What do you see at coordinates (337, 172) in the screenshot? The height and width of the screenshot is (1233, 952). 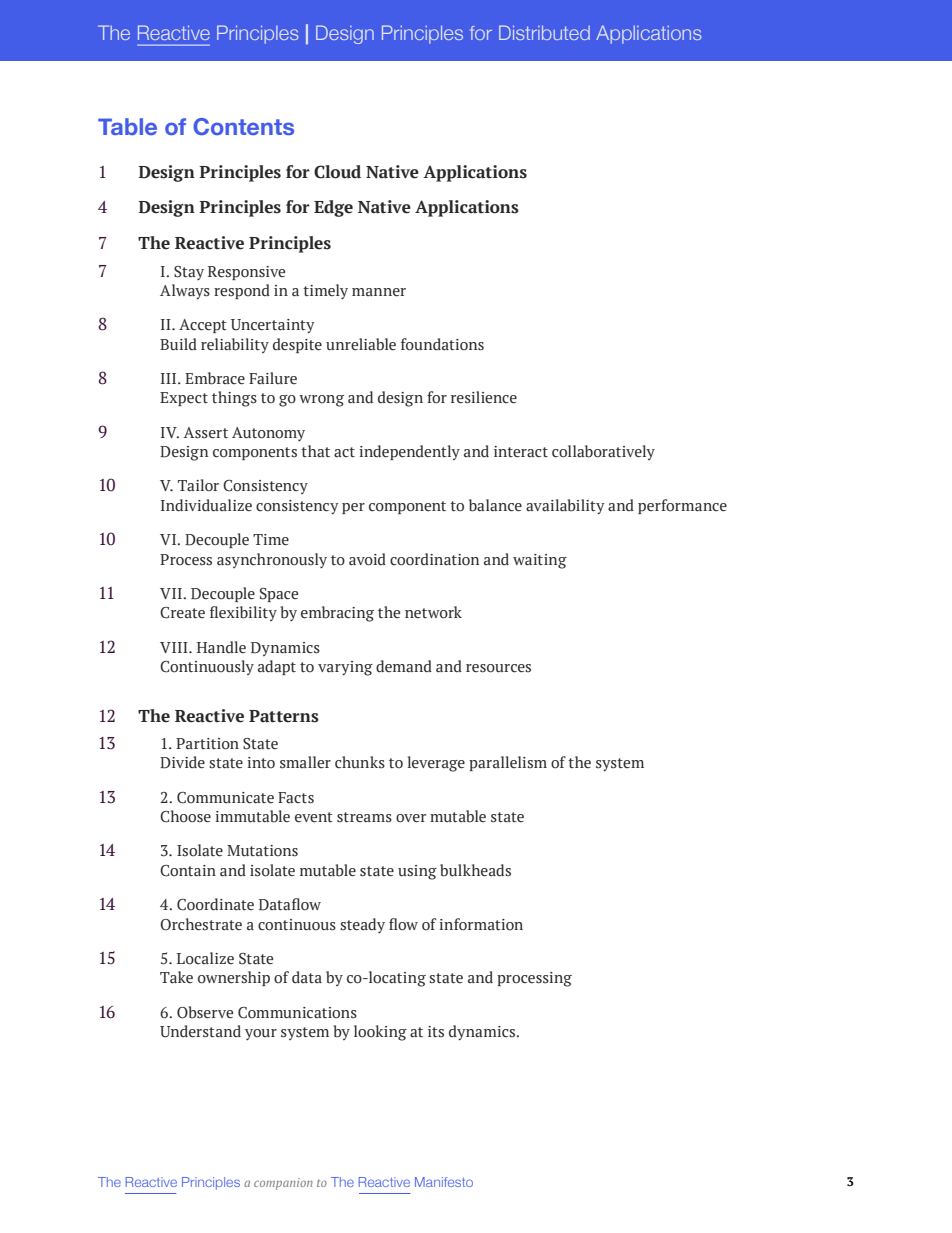 I see `Cloud` at bounding box center [337, 172].
